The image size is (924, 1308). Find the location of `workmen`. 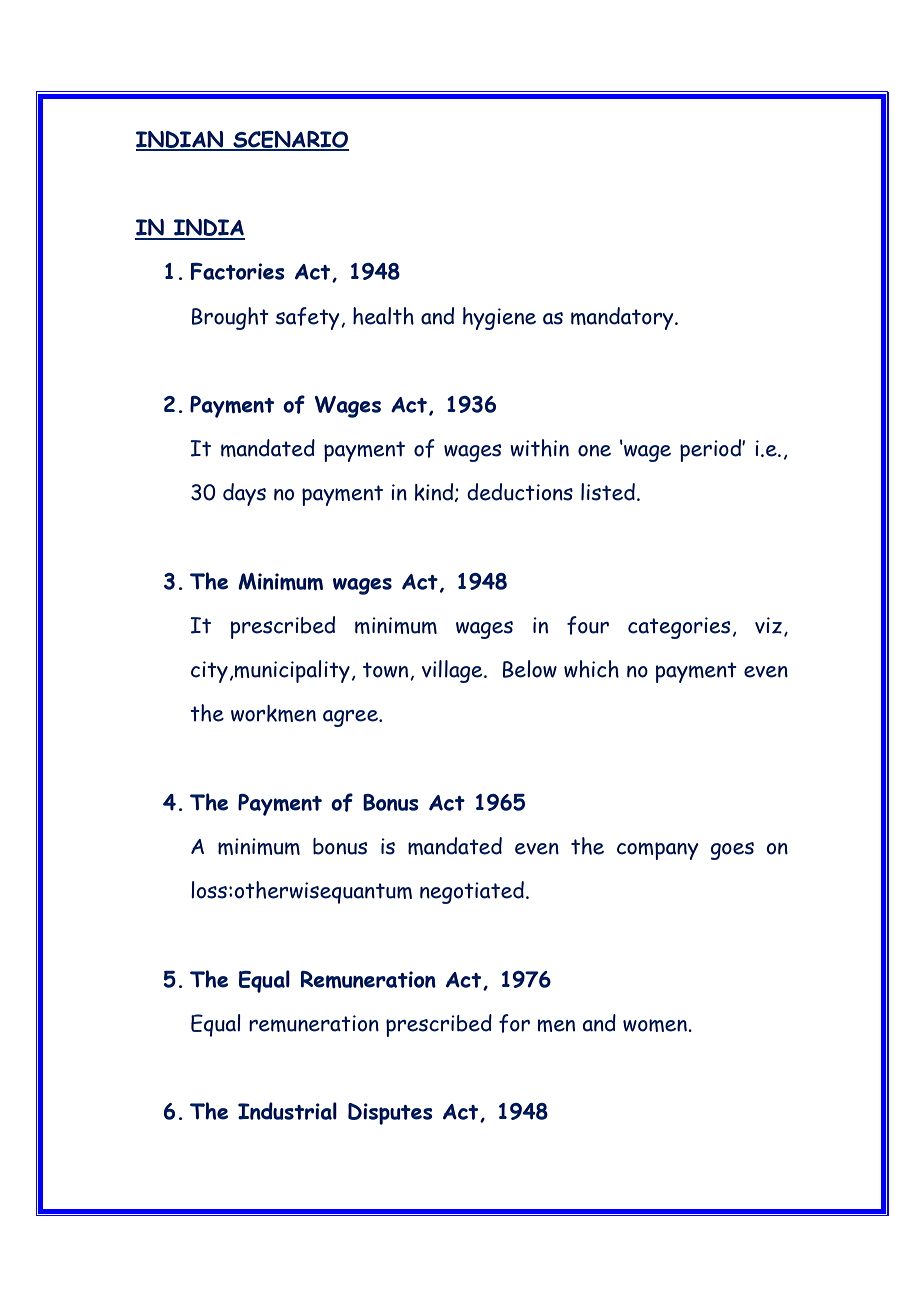

workmen is located at coordinates (273, 713).
